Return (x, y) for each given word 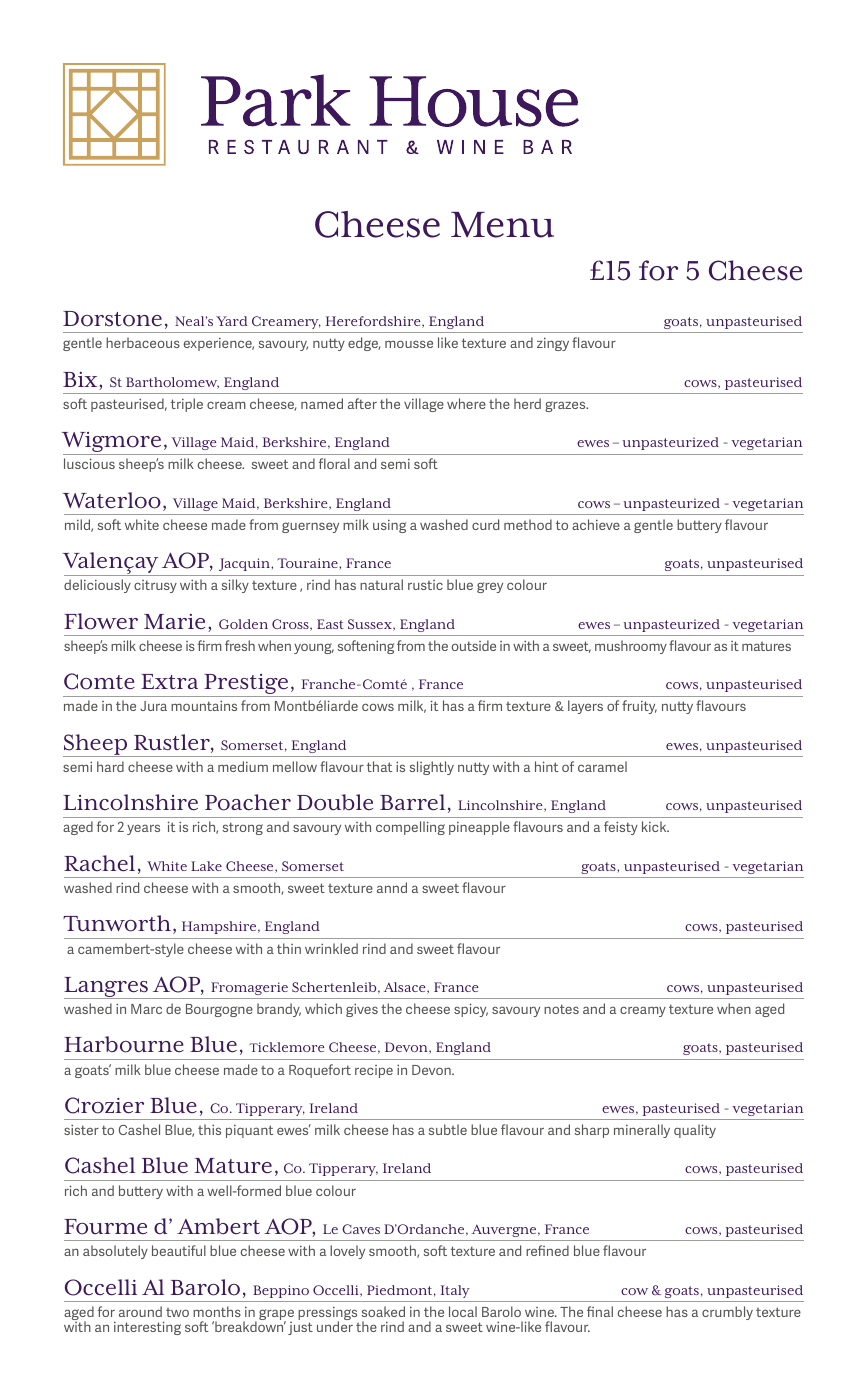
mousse (409, 344)
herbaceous (143, 342)
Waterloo (111, 500)
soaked (383, 1311)
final (600, 1311)
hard (110, 766)
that (379, 766)
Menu (502, 225)
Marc (146, 1009)
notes (561, 1009)
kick (655, 826)
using (389, 526)
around (140, 1311)
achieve (596, 524)
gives (362, 1010)
